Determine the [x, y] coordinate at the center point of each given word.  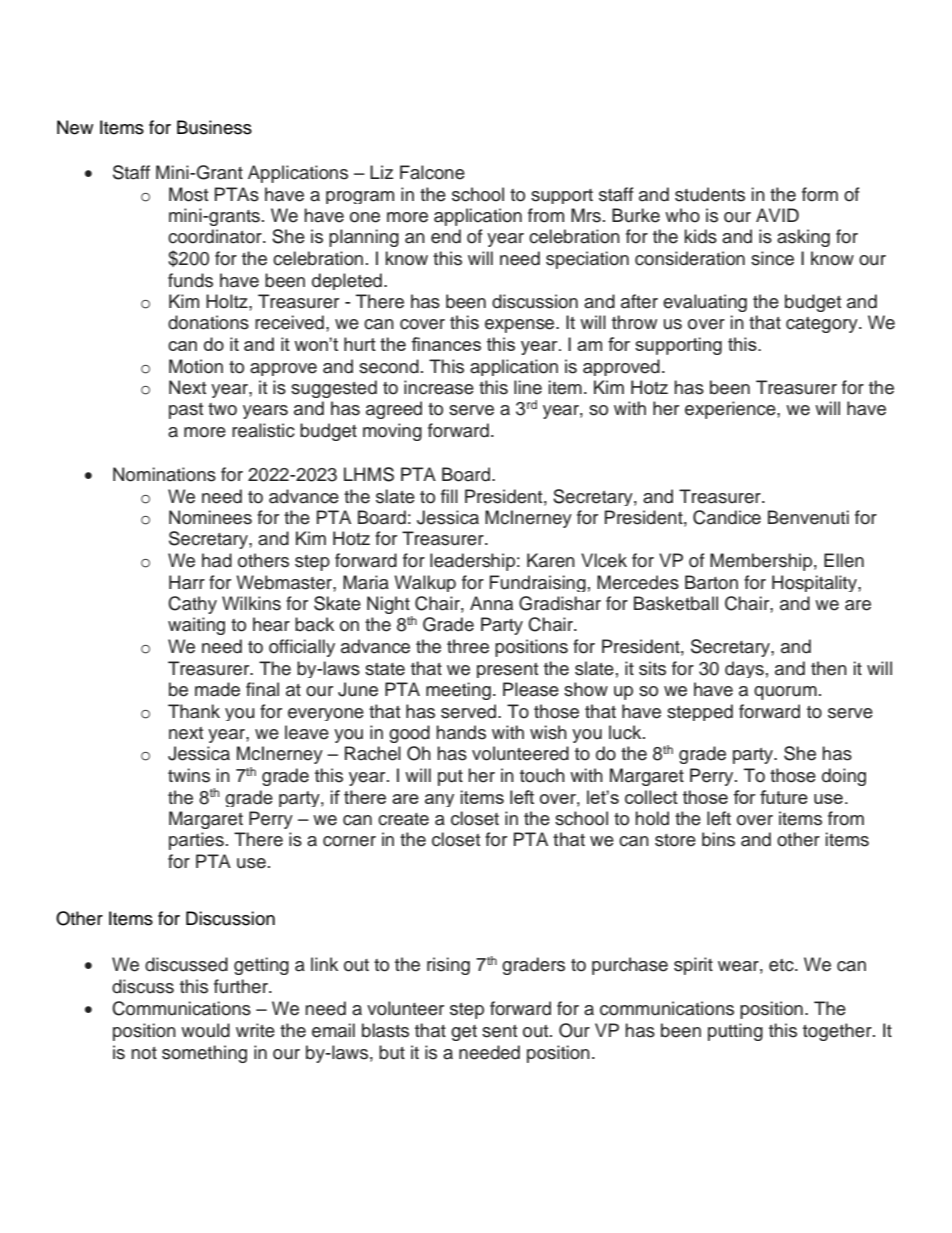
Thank [194, 711]
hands [461, 732]
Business [214, 127]
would [205, 1030]
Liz [381, 172]
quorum [785, 693]
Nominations [164, 474]
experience [731, 410]
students [710, 194]
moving [392, 432]
